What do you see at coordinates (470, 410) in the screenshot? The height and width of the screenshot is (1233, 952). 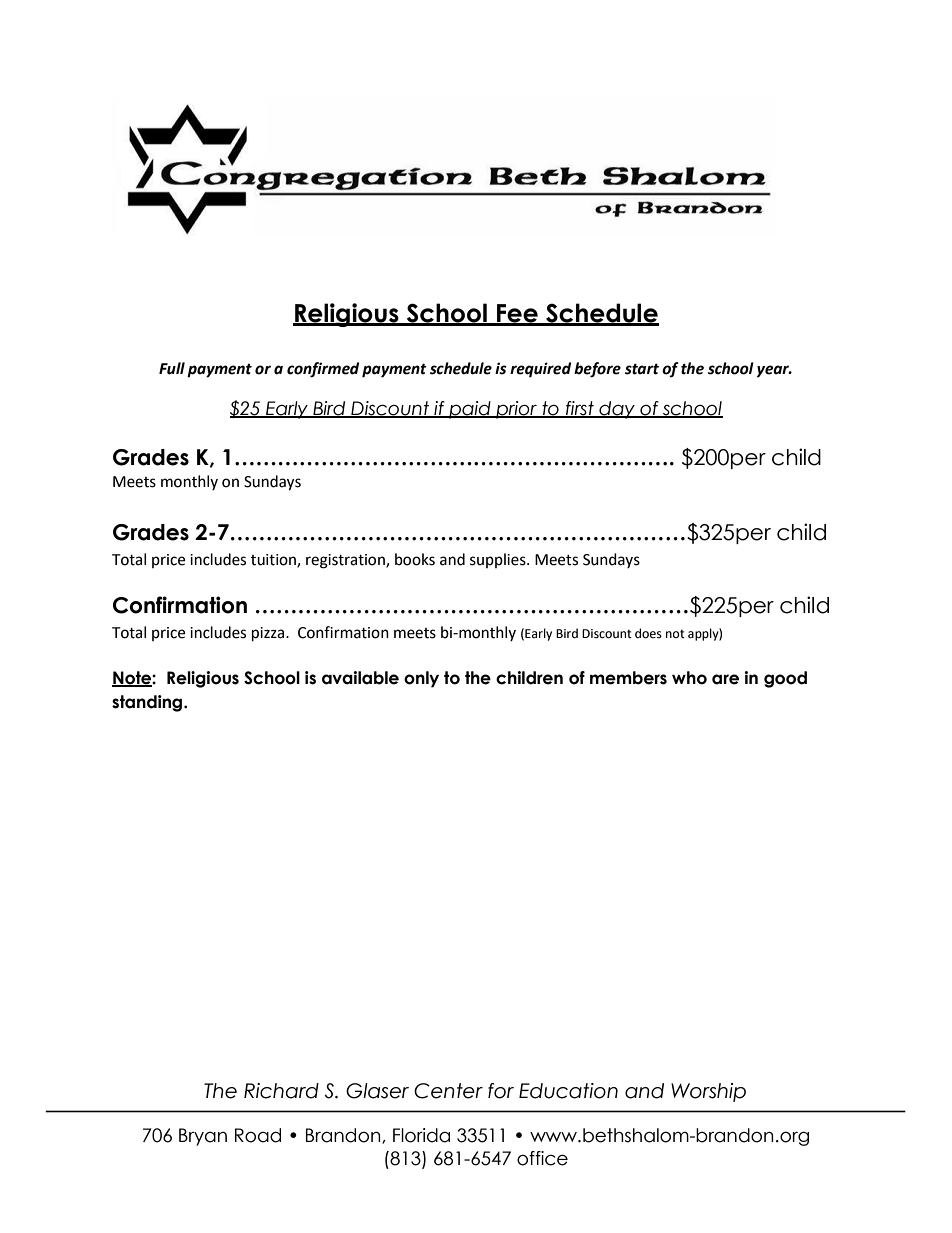 I see `paid` at bounding box center [470, 410].
